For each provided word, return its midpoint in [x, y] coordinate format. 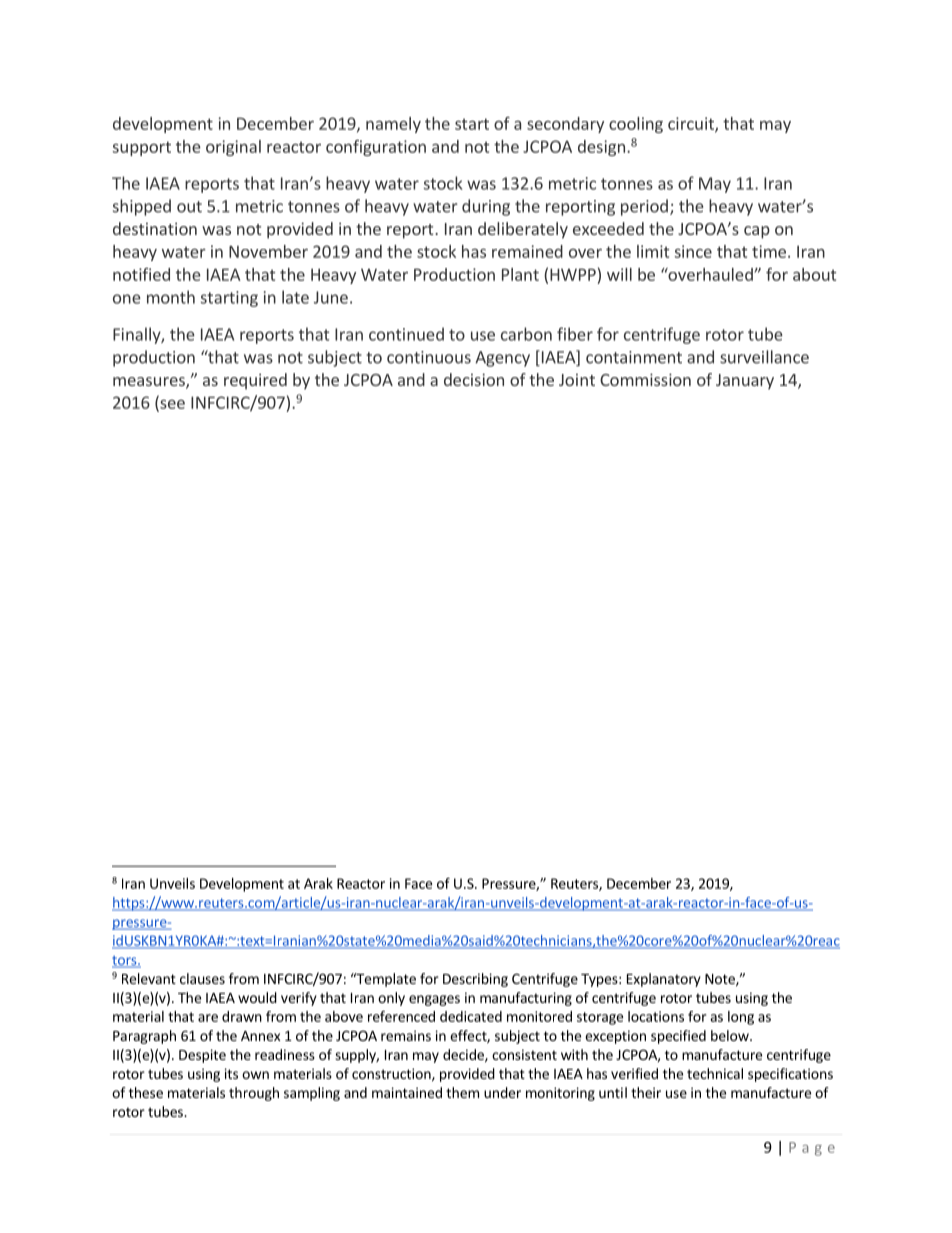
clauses [202, 978]
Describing [475, 980]
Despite [202, 1056]
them [462, 1092]
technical [715, 1073]
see [171, 405]
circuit [692, 124]
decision [474, 379]
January [745, 382]
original [233, 148]
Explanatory [664, 980]
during [486, 207]
